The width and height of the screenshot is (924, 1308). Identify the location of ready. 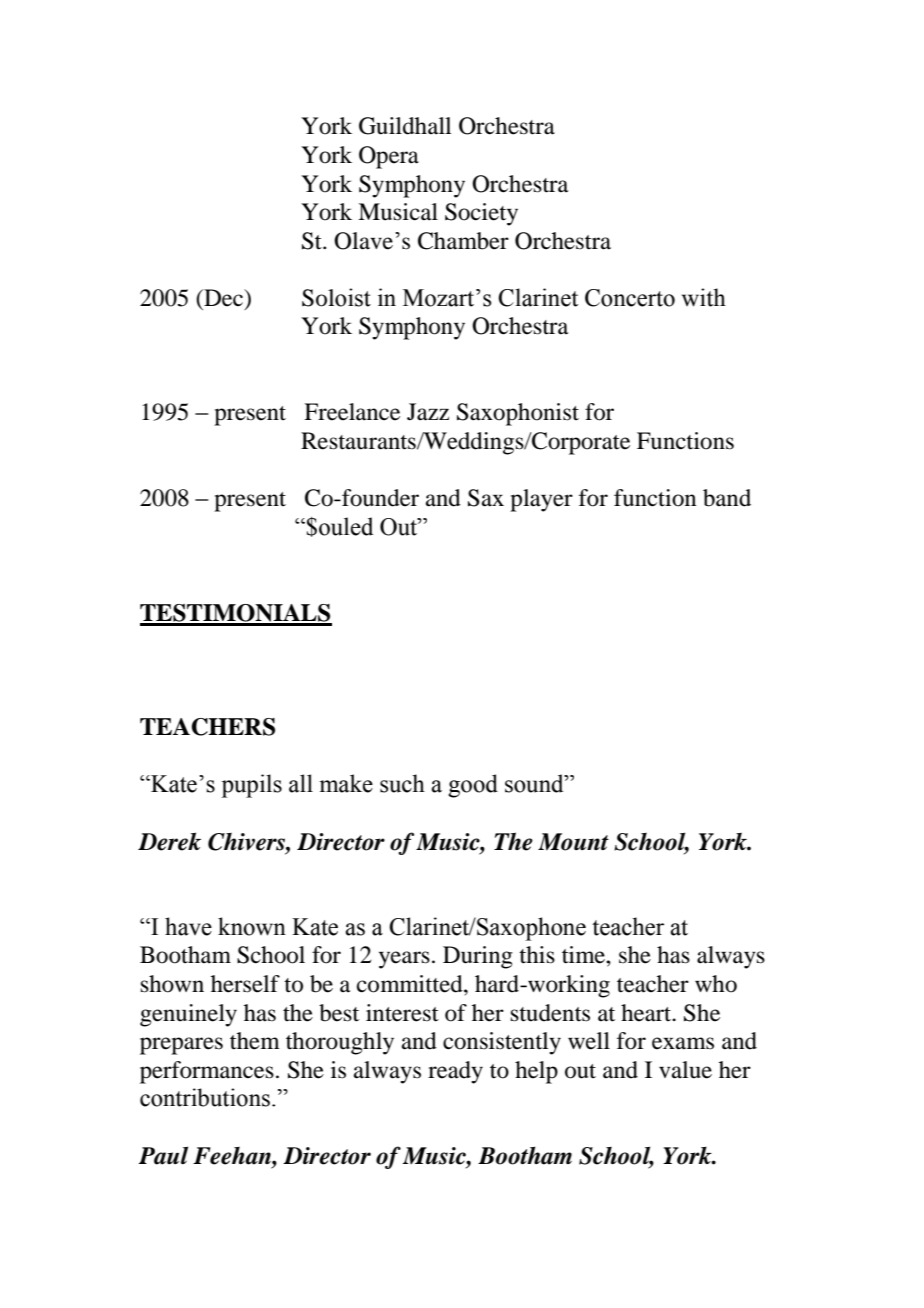
(455, 1072).
